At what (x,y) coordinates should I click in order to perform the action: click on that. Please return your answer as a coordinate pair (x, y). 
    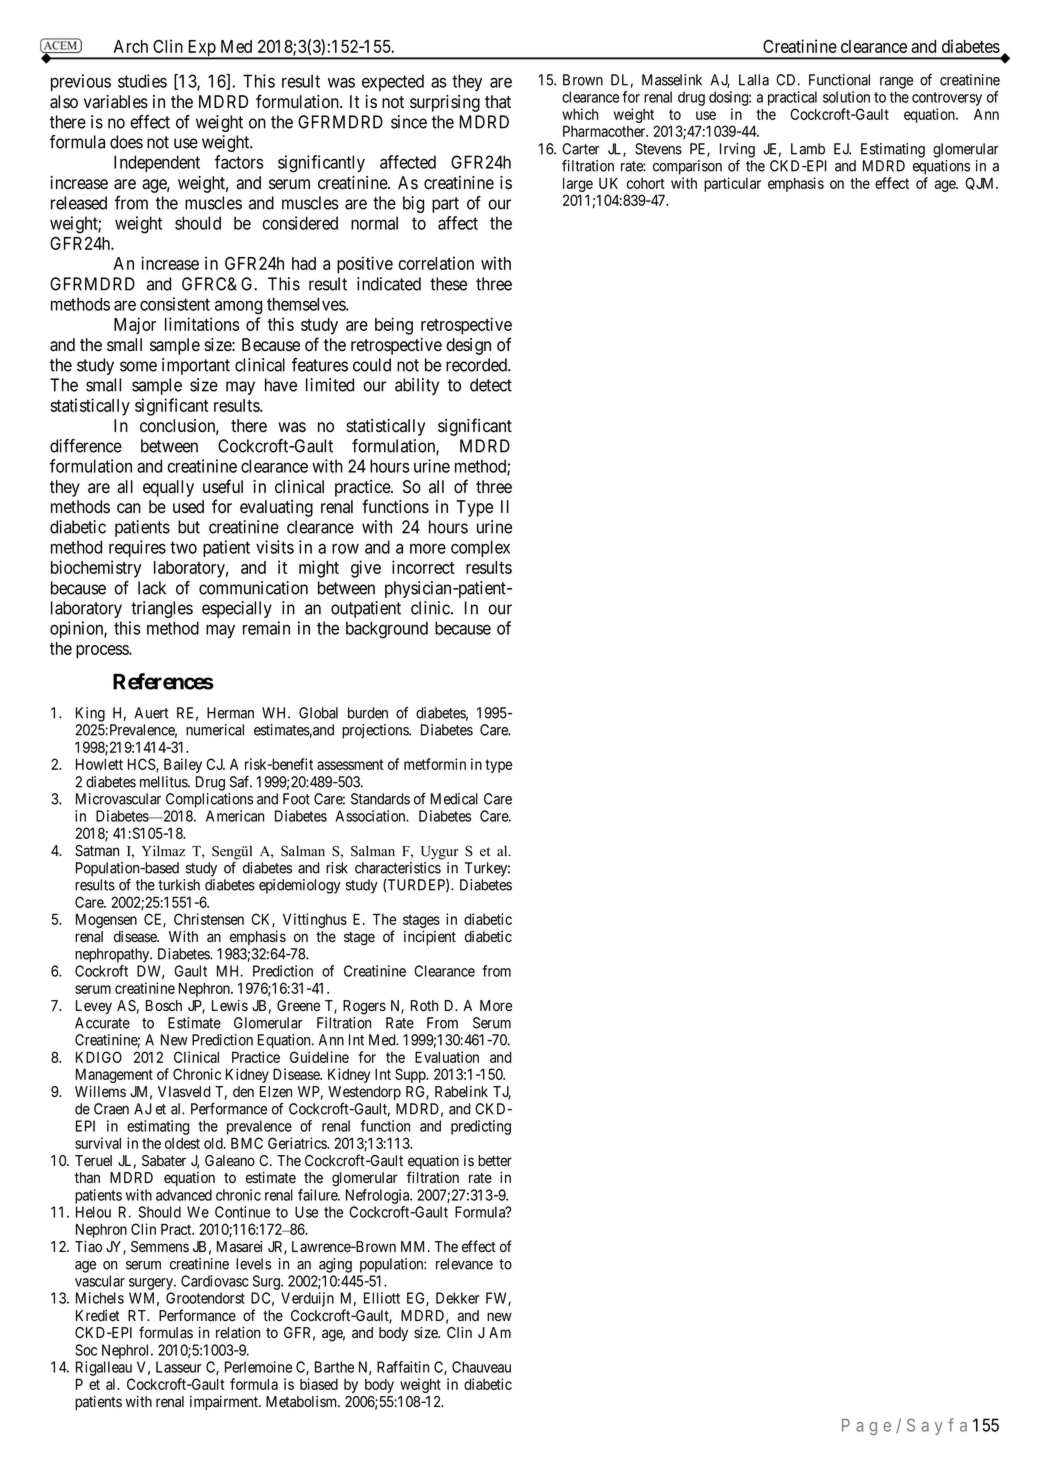
    Looking at the image, I should click on (498, 102).
